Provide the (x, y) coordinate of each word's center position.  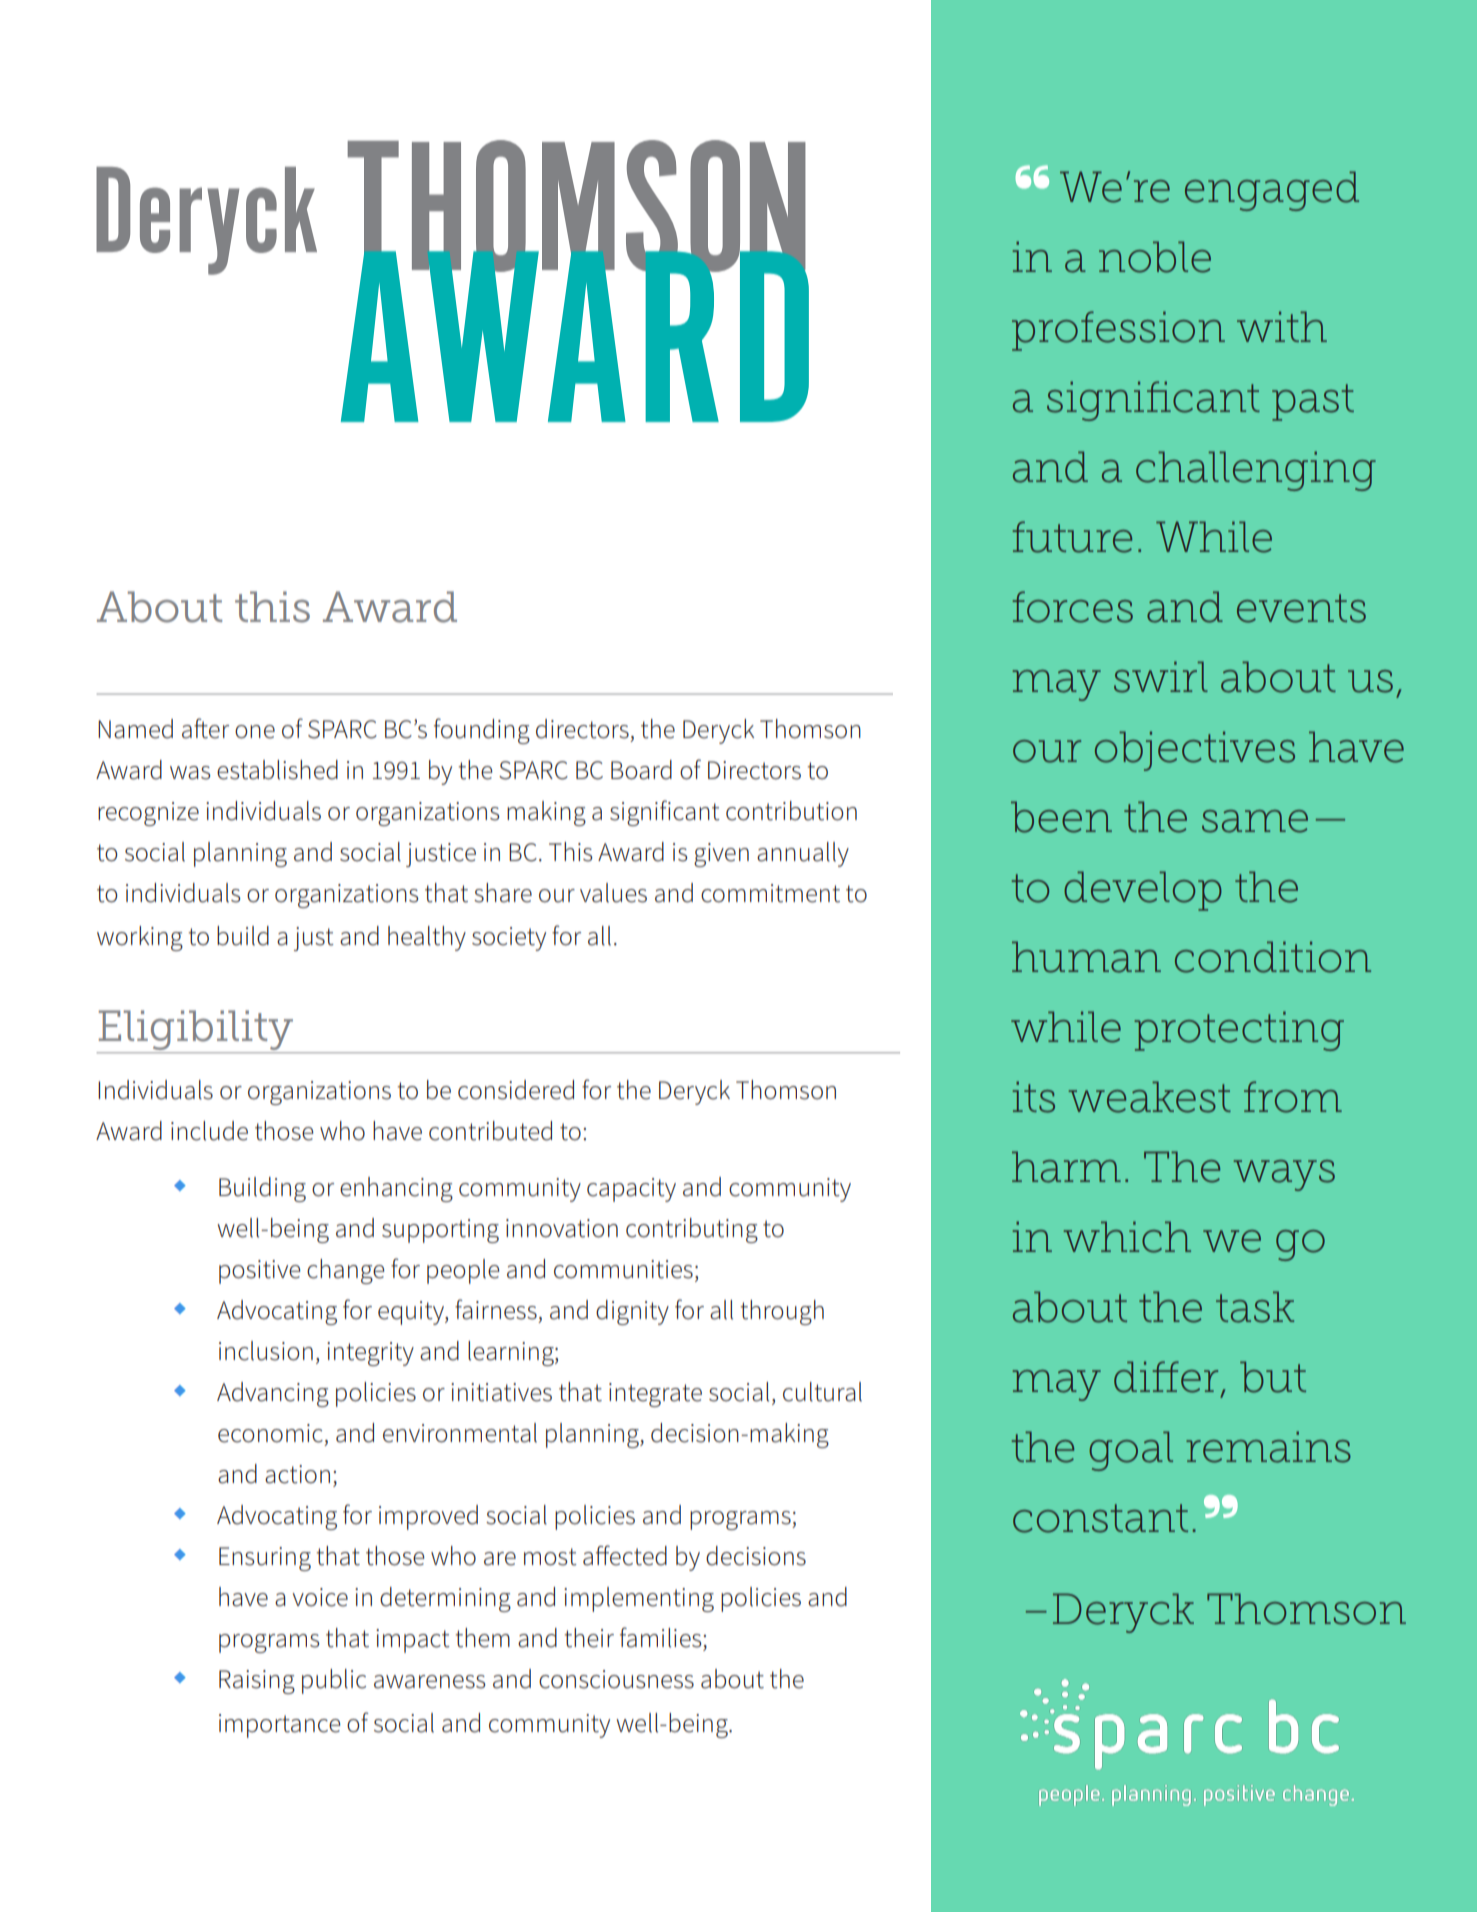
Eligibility (196, 1030)
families (661, 1637)
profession (1118, 331)
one (255, 732)
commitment (770, 893)
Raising (257, 1682)
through (782, 1312)
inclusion (266, 1351)
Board (641, 770)
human (1086, 957)
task (1255, 1307)
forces (1072, 607)
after (205, 728)
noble (1155, 257)
